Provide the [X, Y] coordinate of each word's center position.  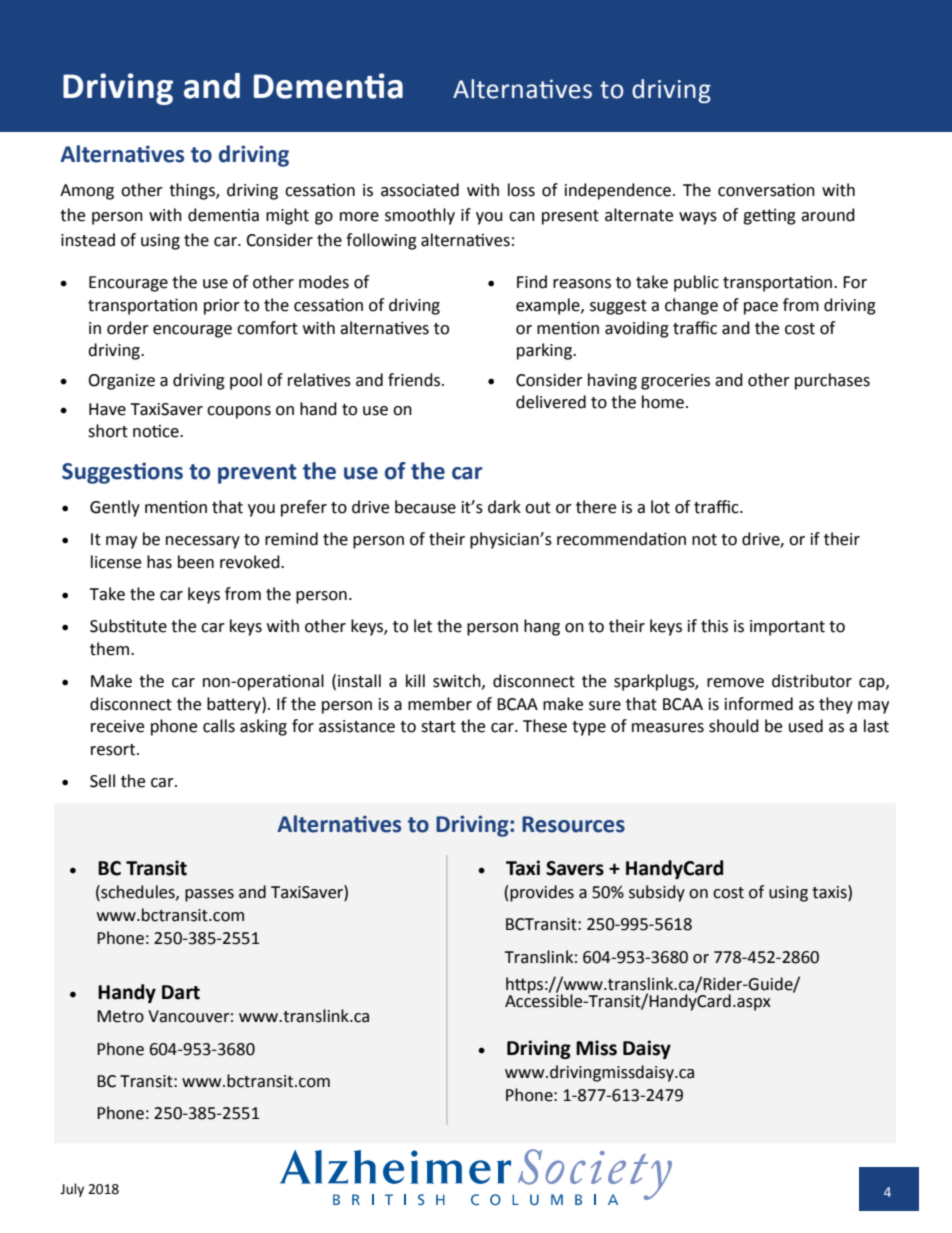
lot [660, 507]
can [522, 217]
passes [209, 895]
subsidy [657, 893]
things [193, 191]
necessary [203, 542]
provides [542, 893]
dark [504, 507]
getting [769, 216]
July [72, 1190]
